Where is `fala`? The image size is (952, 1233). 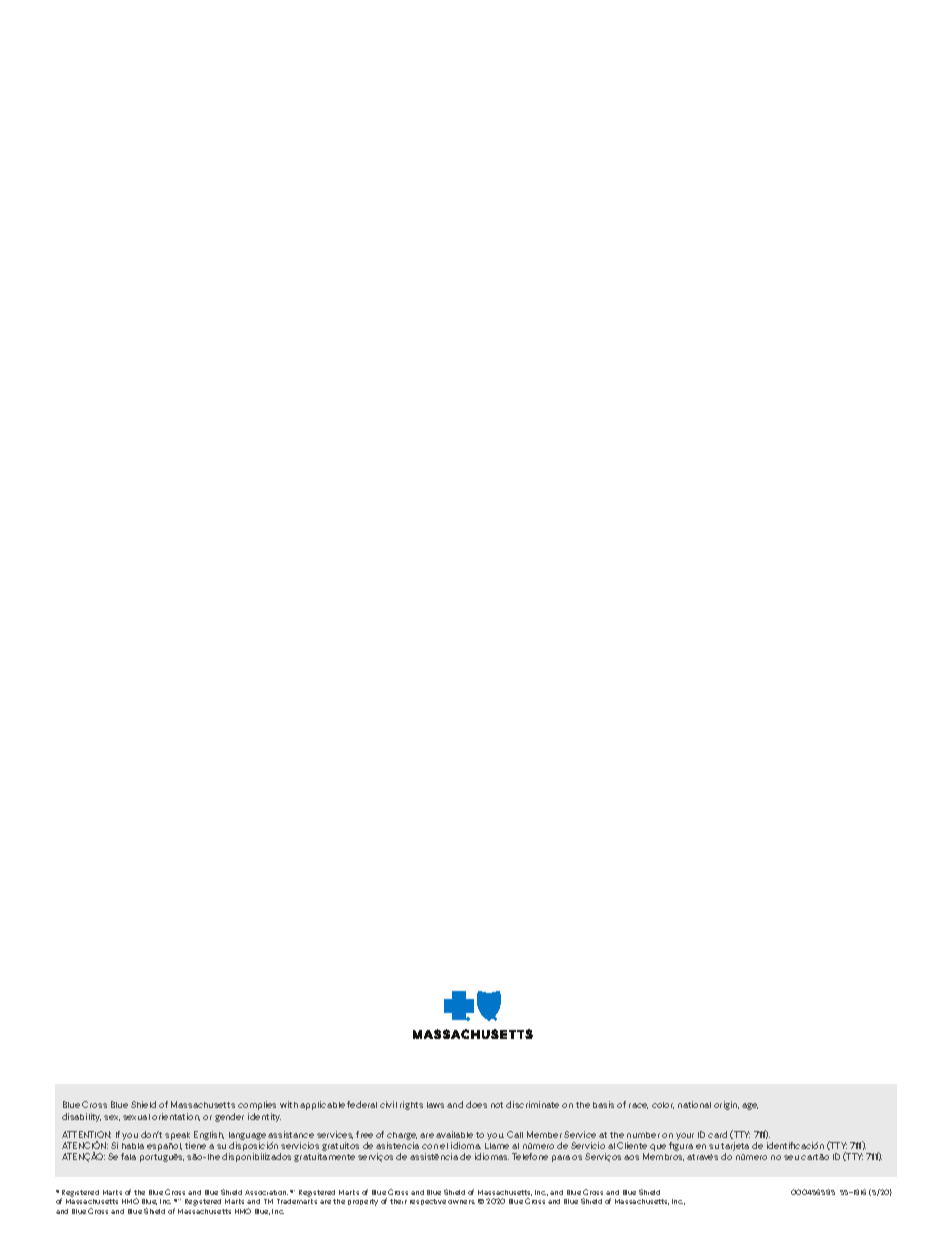 fala is located at coordinates (128, 1156).
